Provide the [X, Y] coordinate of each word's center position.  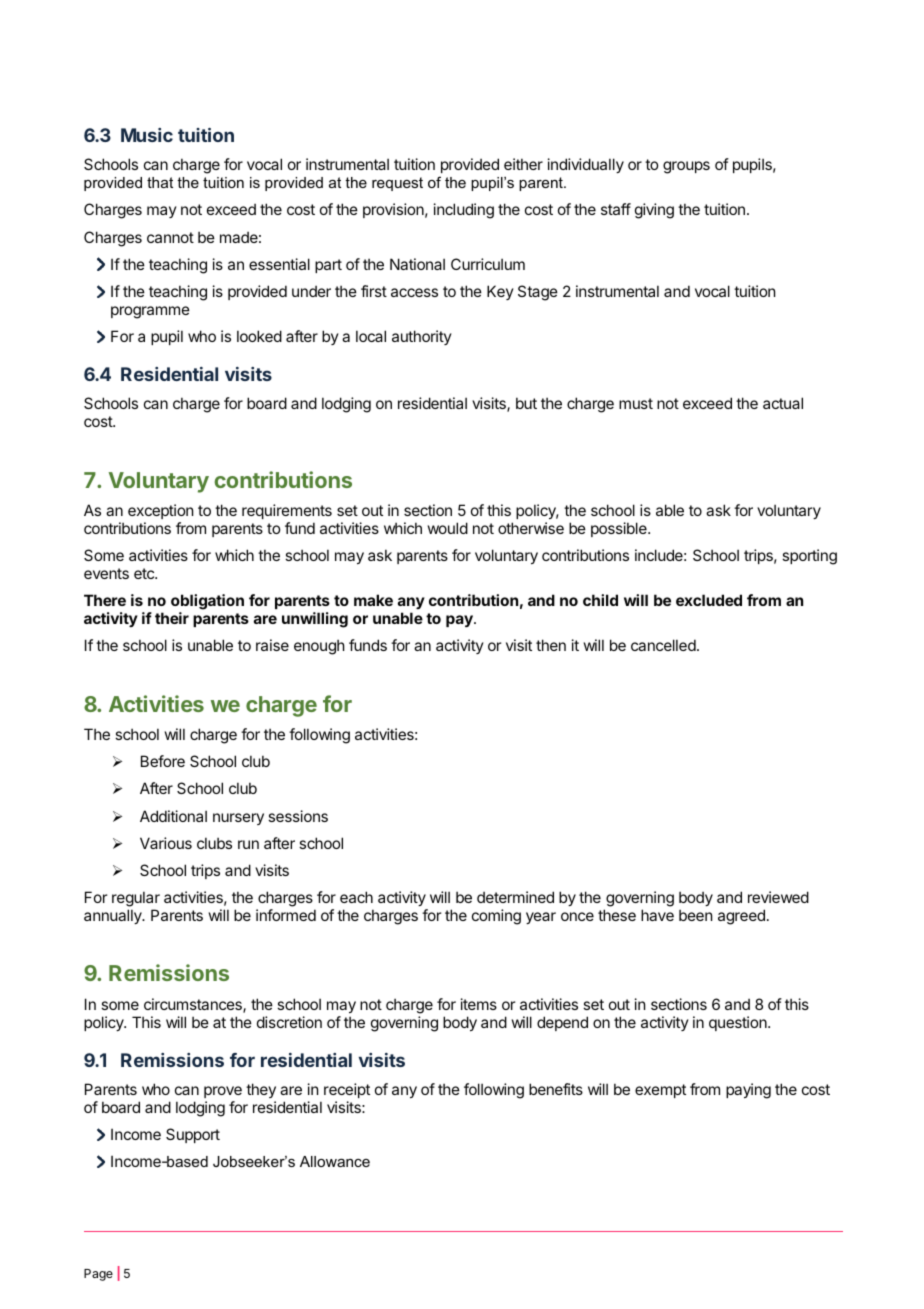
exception [160, 511]
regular [136, 900]
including [464, 211]
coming [496, 917]
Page [98, 1275]
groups [686, 167]
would [448, 528]
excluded [709, 600]
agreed [741, 917]
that [160, 182]
